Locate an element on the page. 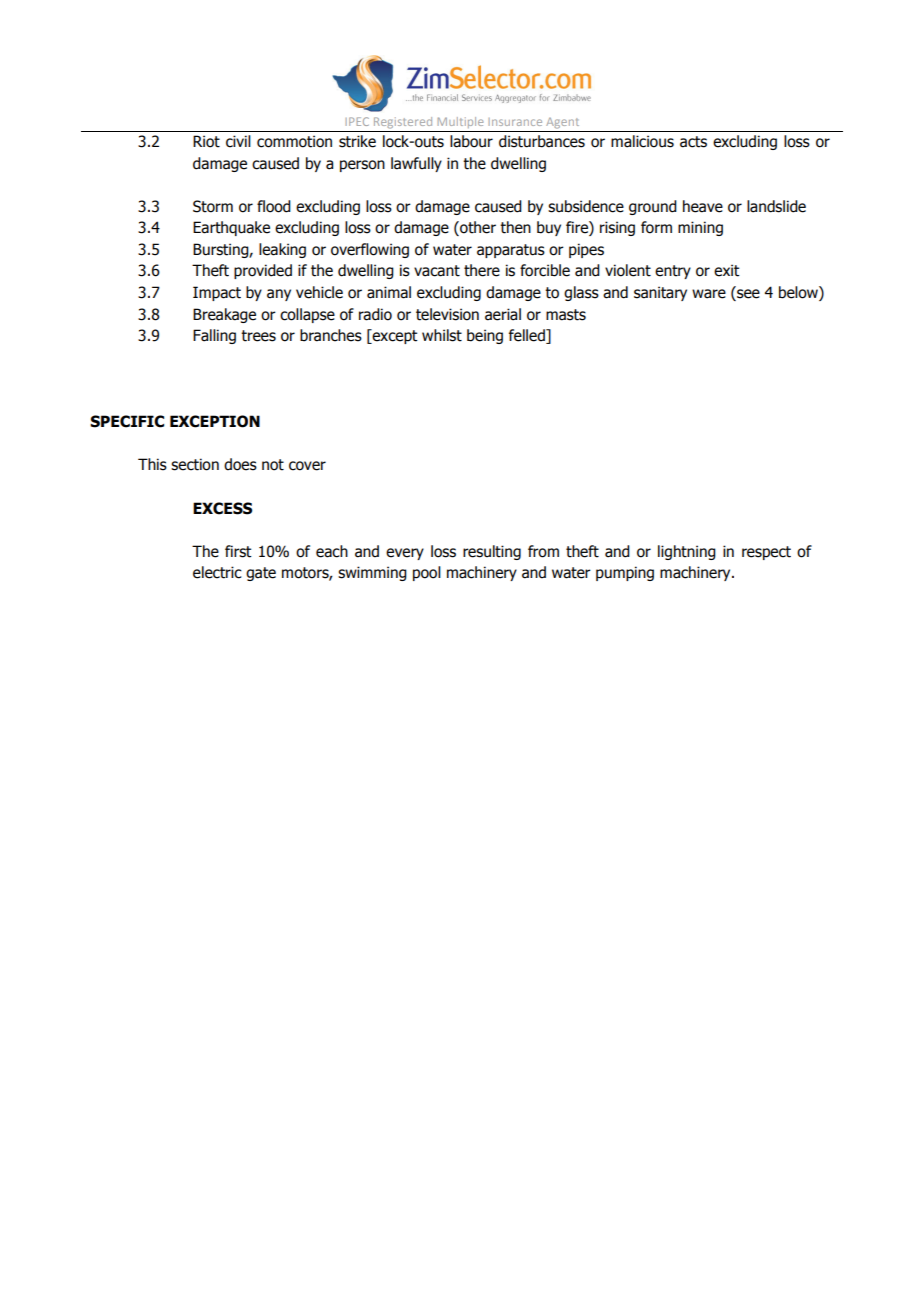 The width and height of the document is (924, 1308). cover is located at coordinates (307, 466).
